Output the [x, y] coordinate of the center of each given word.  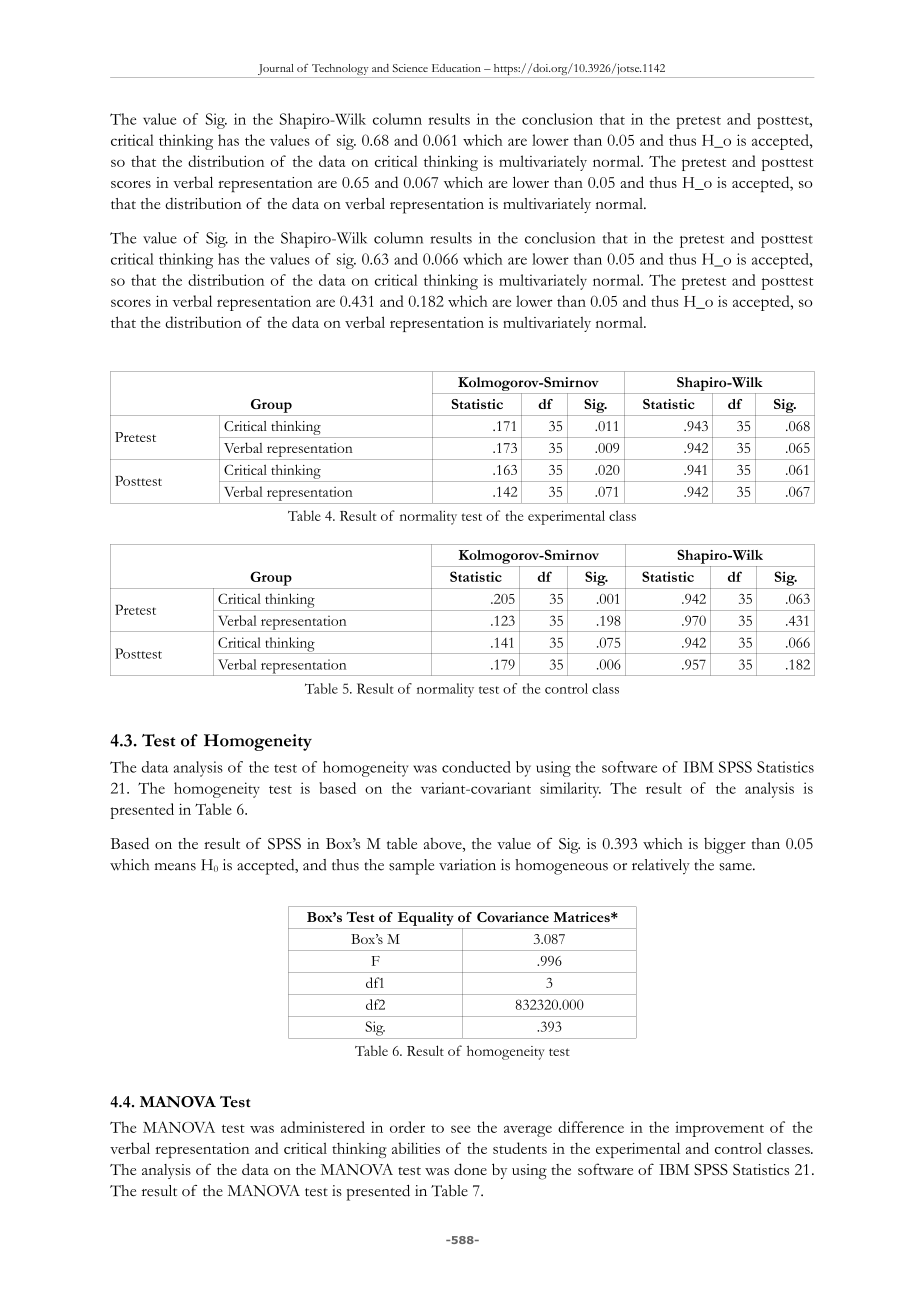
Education [456, 68]
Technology [340, 71]
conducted [476, 767]
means [175, 867]
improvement [719, 1129]
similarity [570, 790]
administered [323, 1127]
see [461, 1129]
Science [410, 68]
